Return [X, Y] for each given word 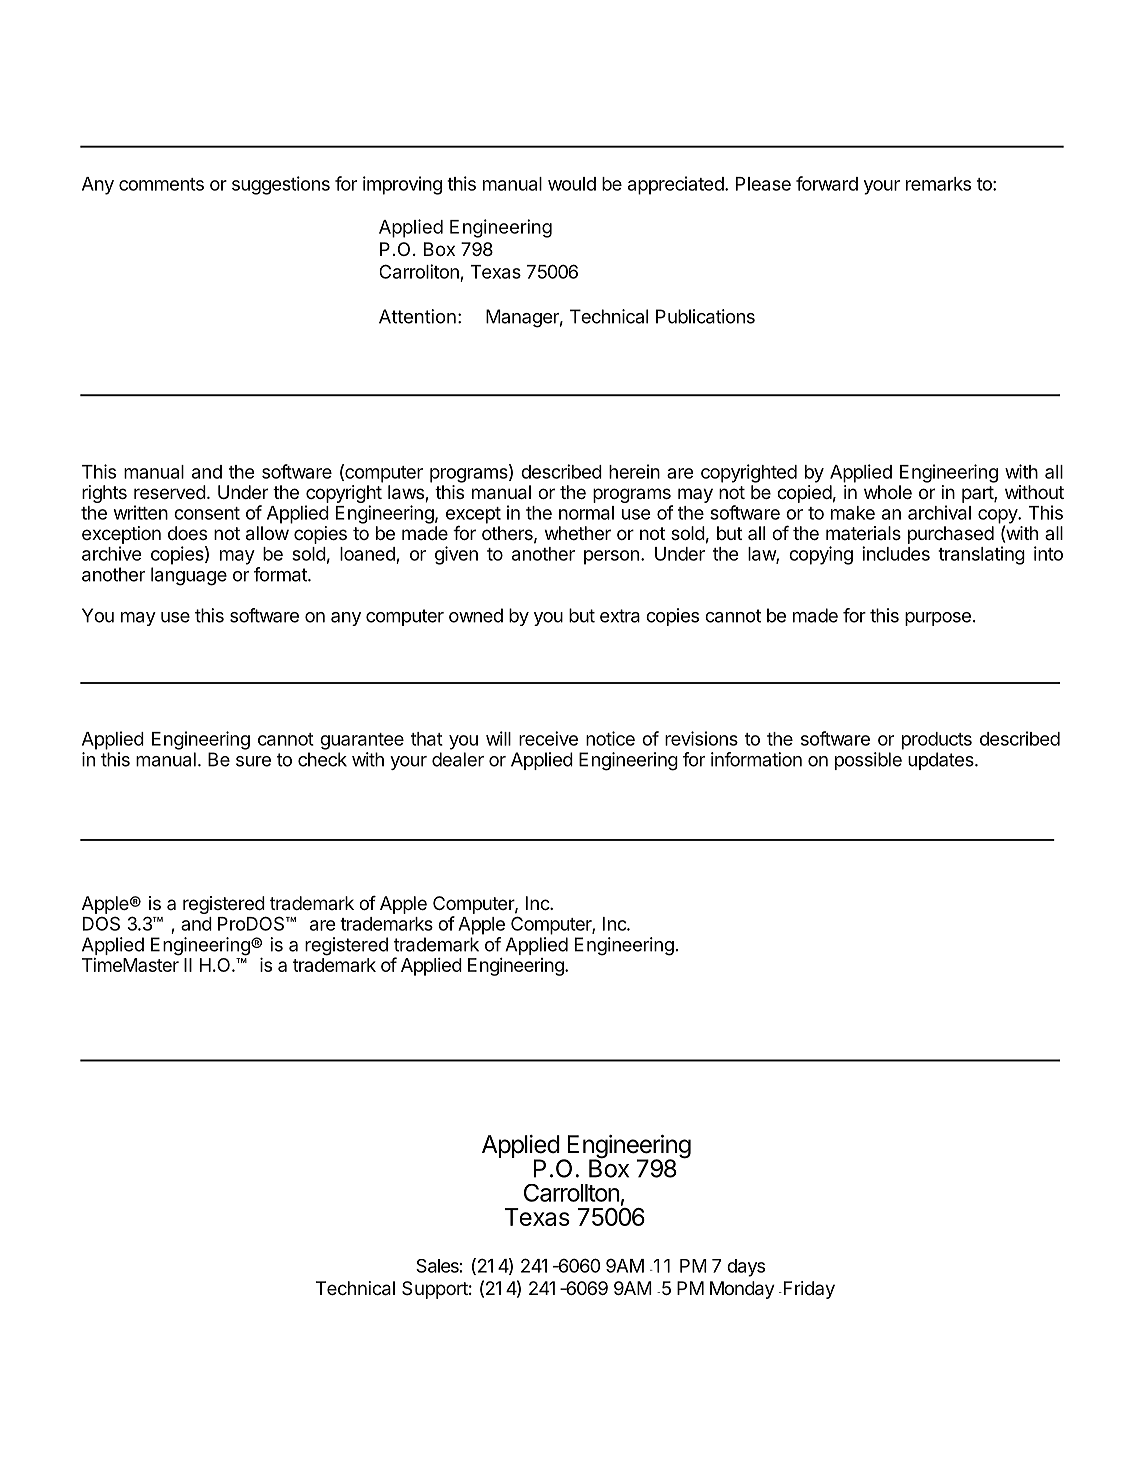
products [937, 741]
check [322, 759]
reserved [170, 492]
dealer [458, 759]
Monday [742, 1290]
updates [942, 761]
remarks [938, 184]
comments [161, 184]
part [978, 494]
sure [253, 761]
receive [548, 738]
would [572, 184]
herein [634, 471]
